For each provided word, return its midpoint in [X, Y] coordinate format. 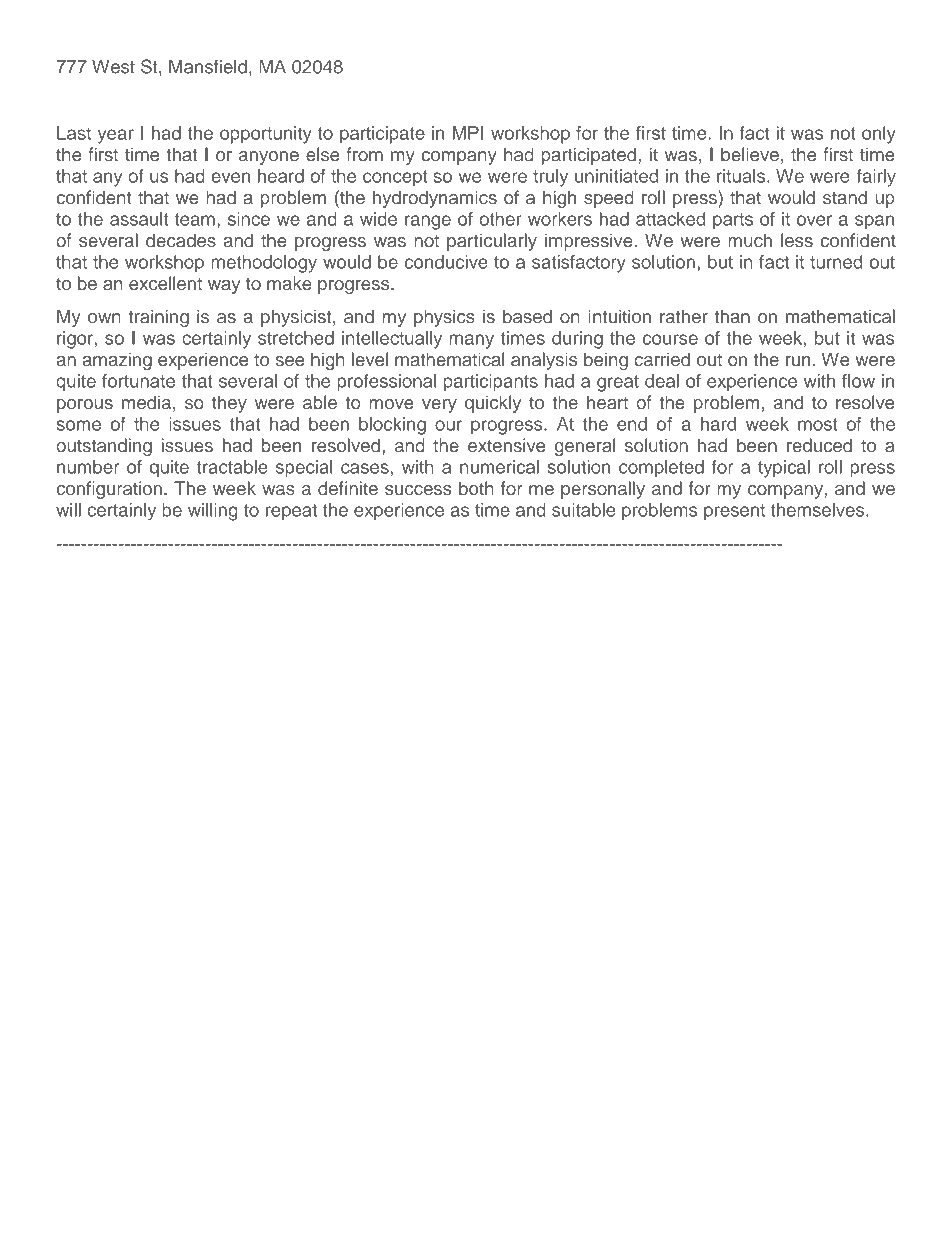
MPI [468, 133]
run [798, 361]
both [476, 488]
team [195, 219]
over [814, 220]
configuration [109, 490]
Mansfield [208, 66]
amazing [117, 361]
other [500, 219]
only [879, 135]
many [472, 341]
